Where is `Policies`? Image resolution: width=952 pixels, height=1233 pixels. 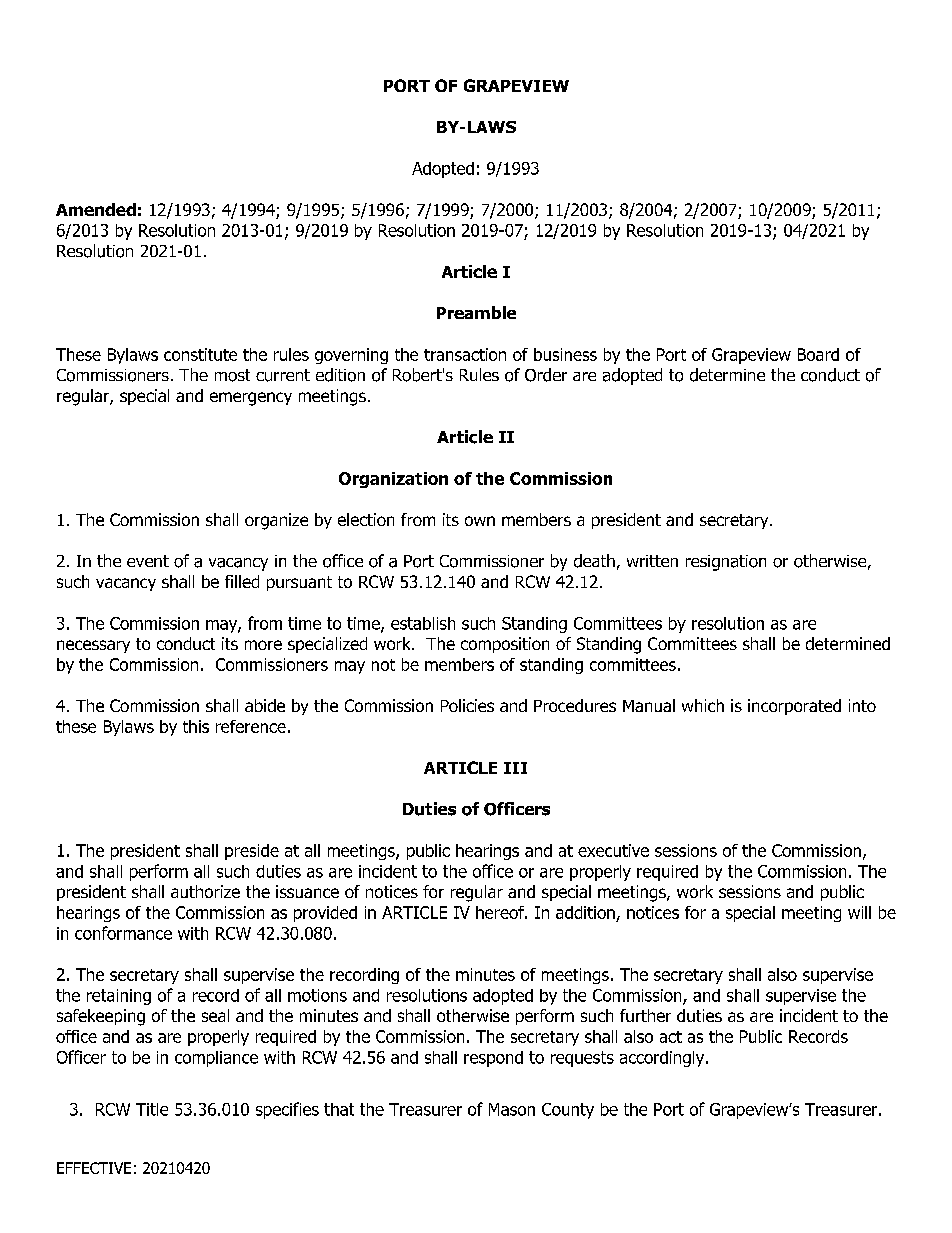
Policies is located at coordinates (467, 705).
